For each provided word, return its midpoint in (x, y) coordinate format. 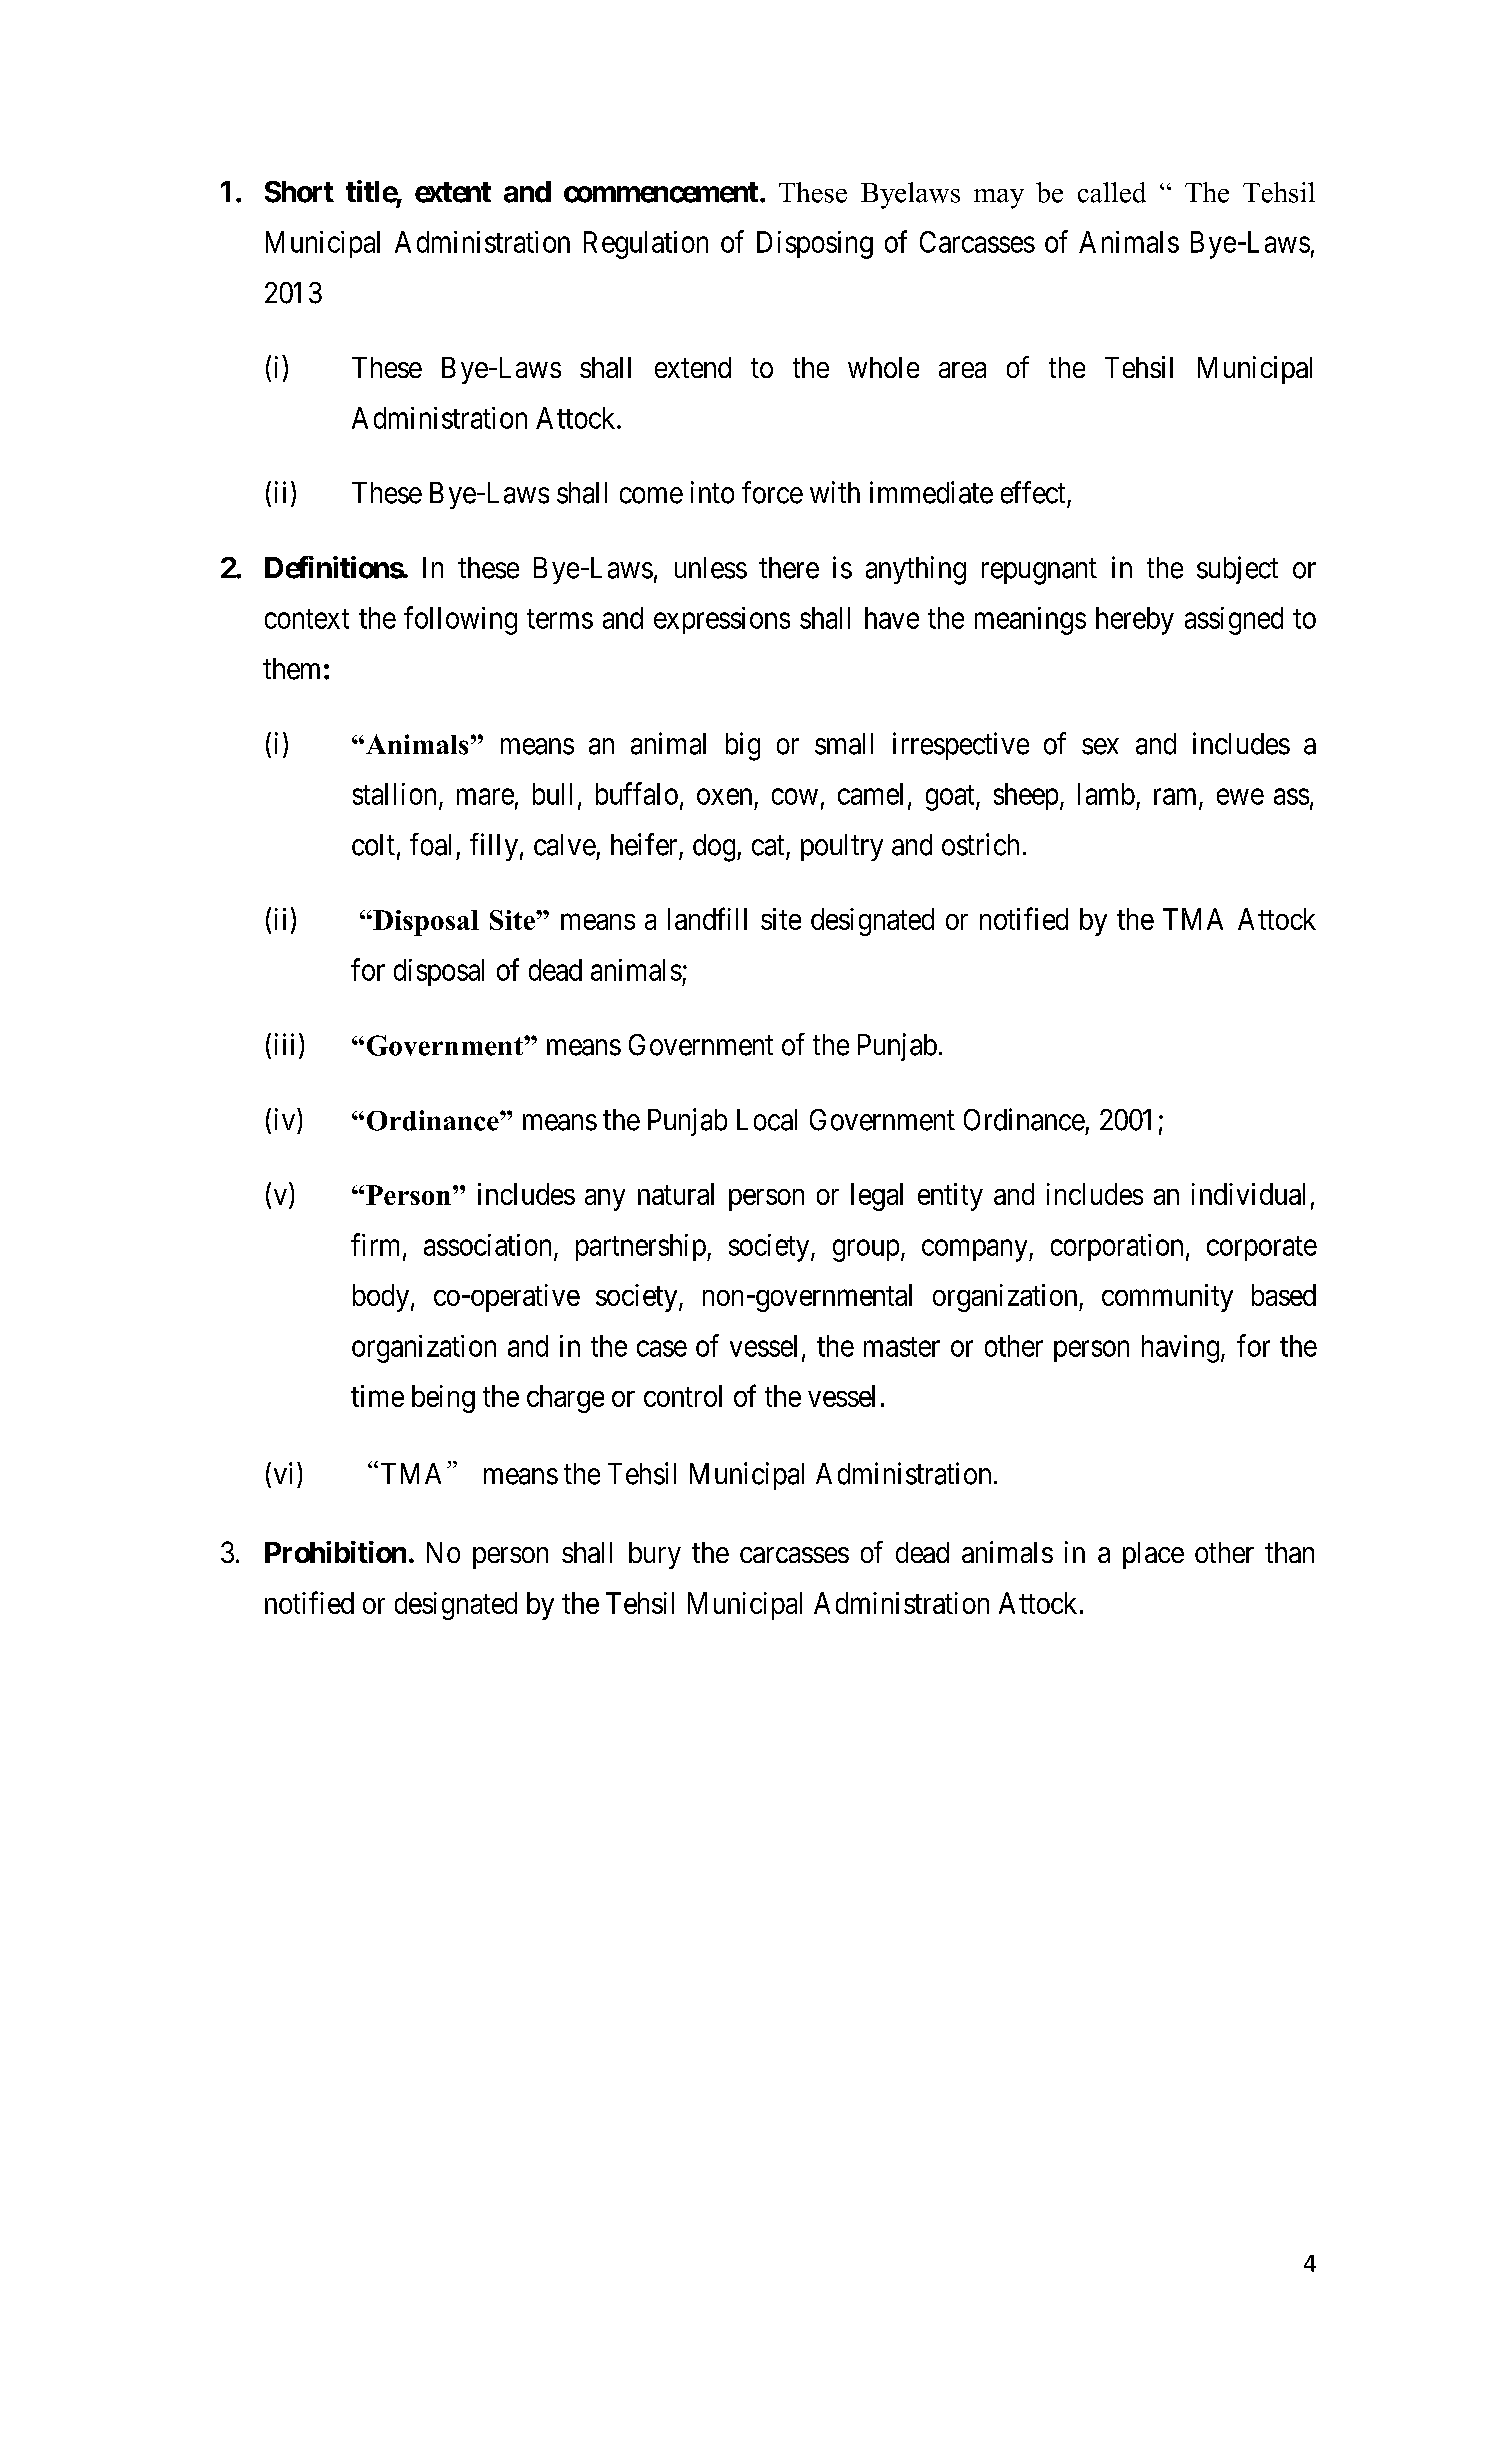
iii (284, 1044)
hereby (1135, 621)
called (1112, 192)
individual (1248, 1194)
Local (767, 1120)
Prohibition (335, 1552)
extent (453, 192)
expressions (722, 620)
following (460, 620)
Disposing (815, 245)
